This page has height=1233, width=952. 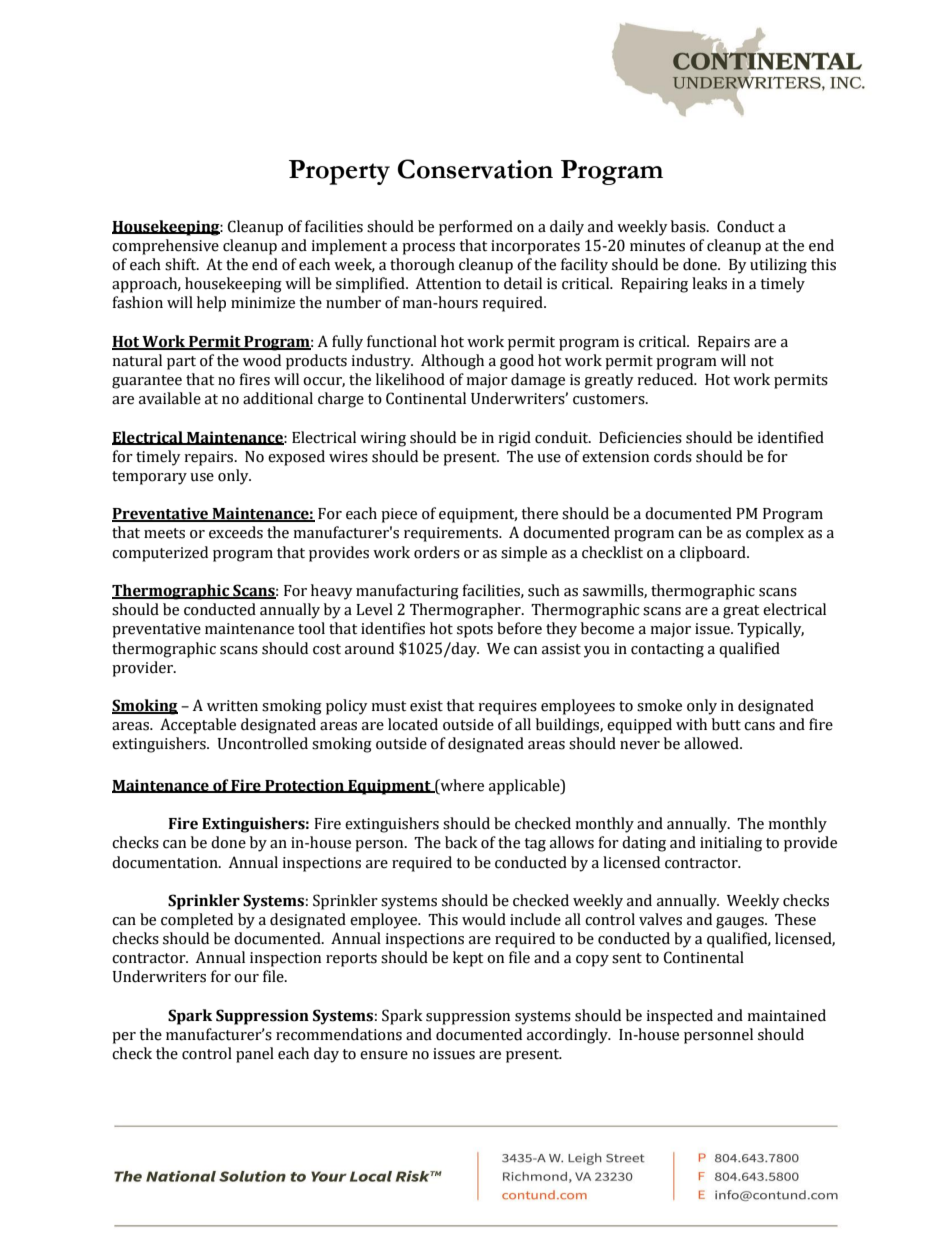 What do you see at coordinates (461, 785) in the page?
I see `where` at bounding box center [461, 785].
